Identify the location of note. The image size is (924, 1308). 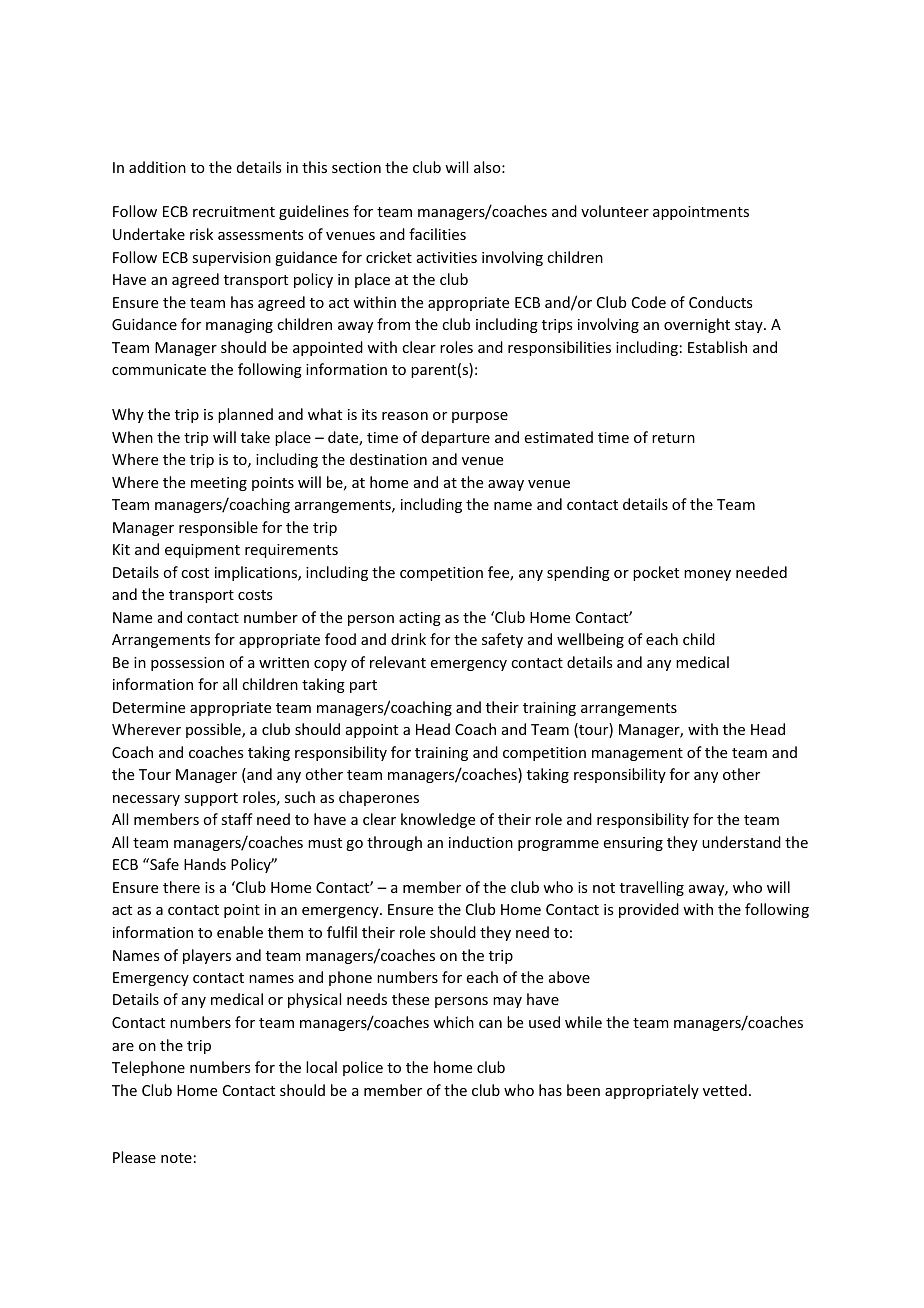
(176, 1158).
